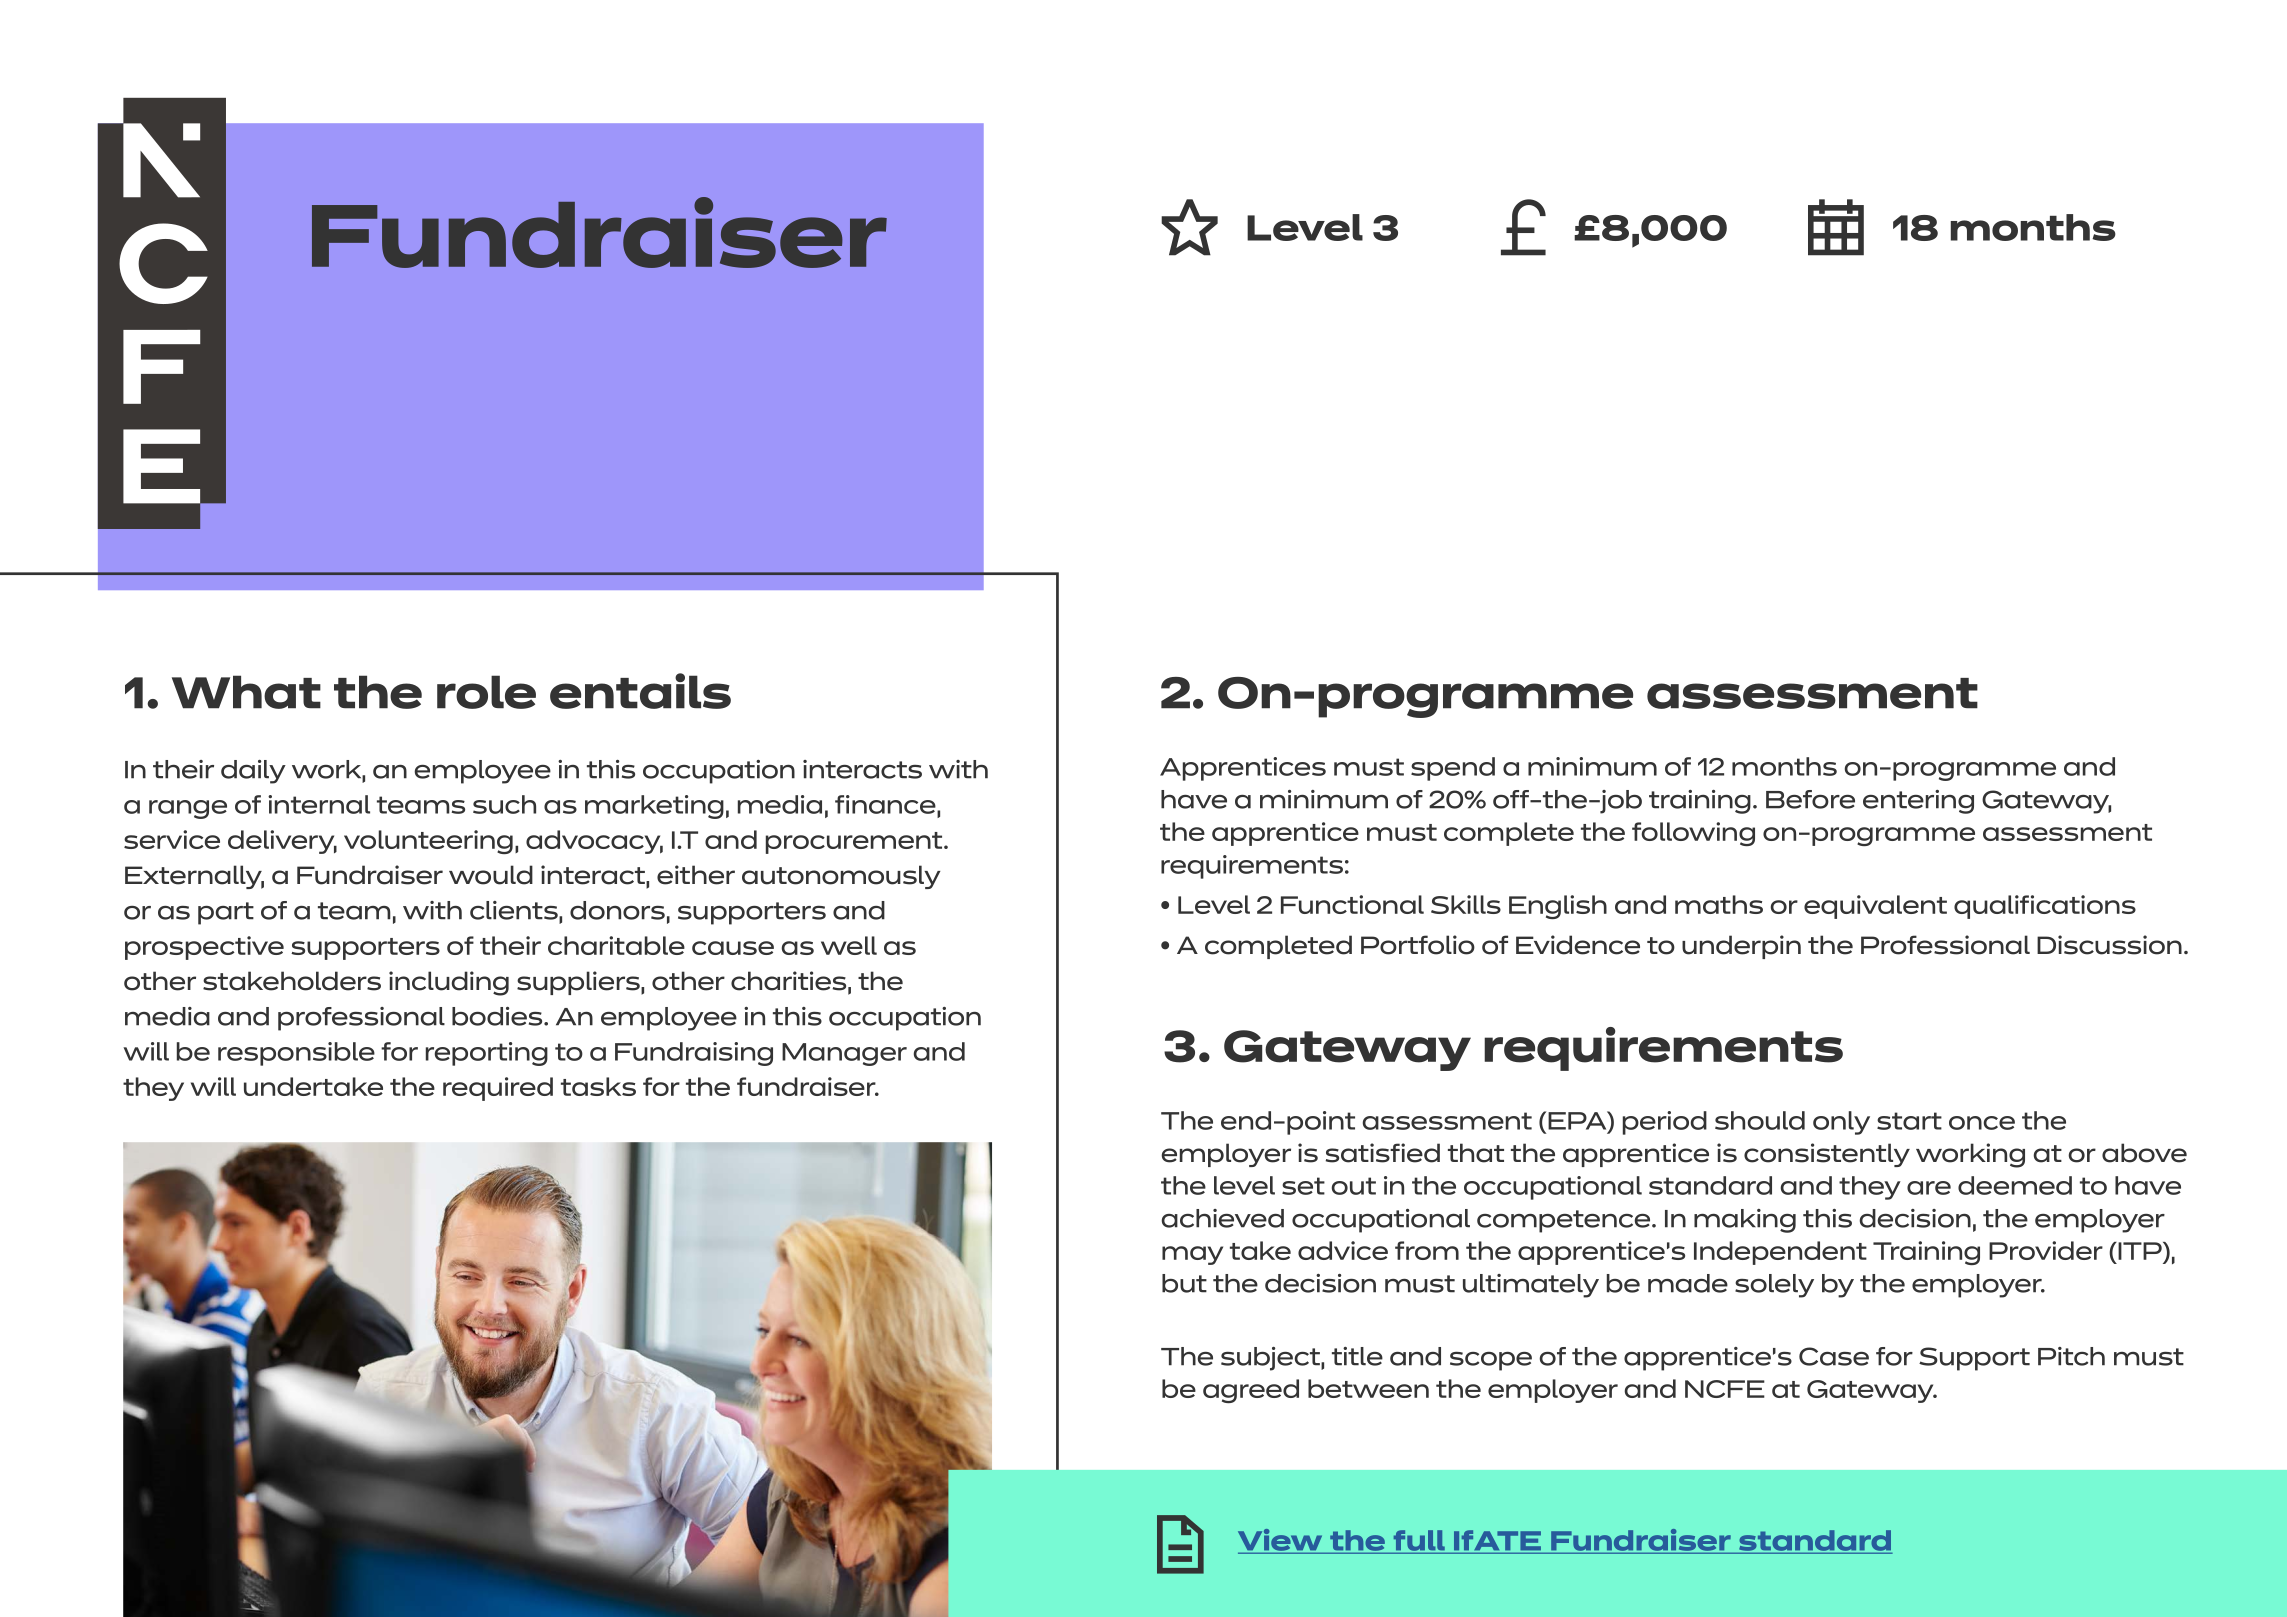  I want to click on spend, so click(1453, 769).
